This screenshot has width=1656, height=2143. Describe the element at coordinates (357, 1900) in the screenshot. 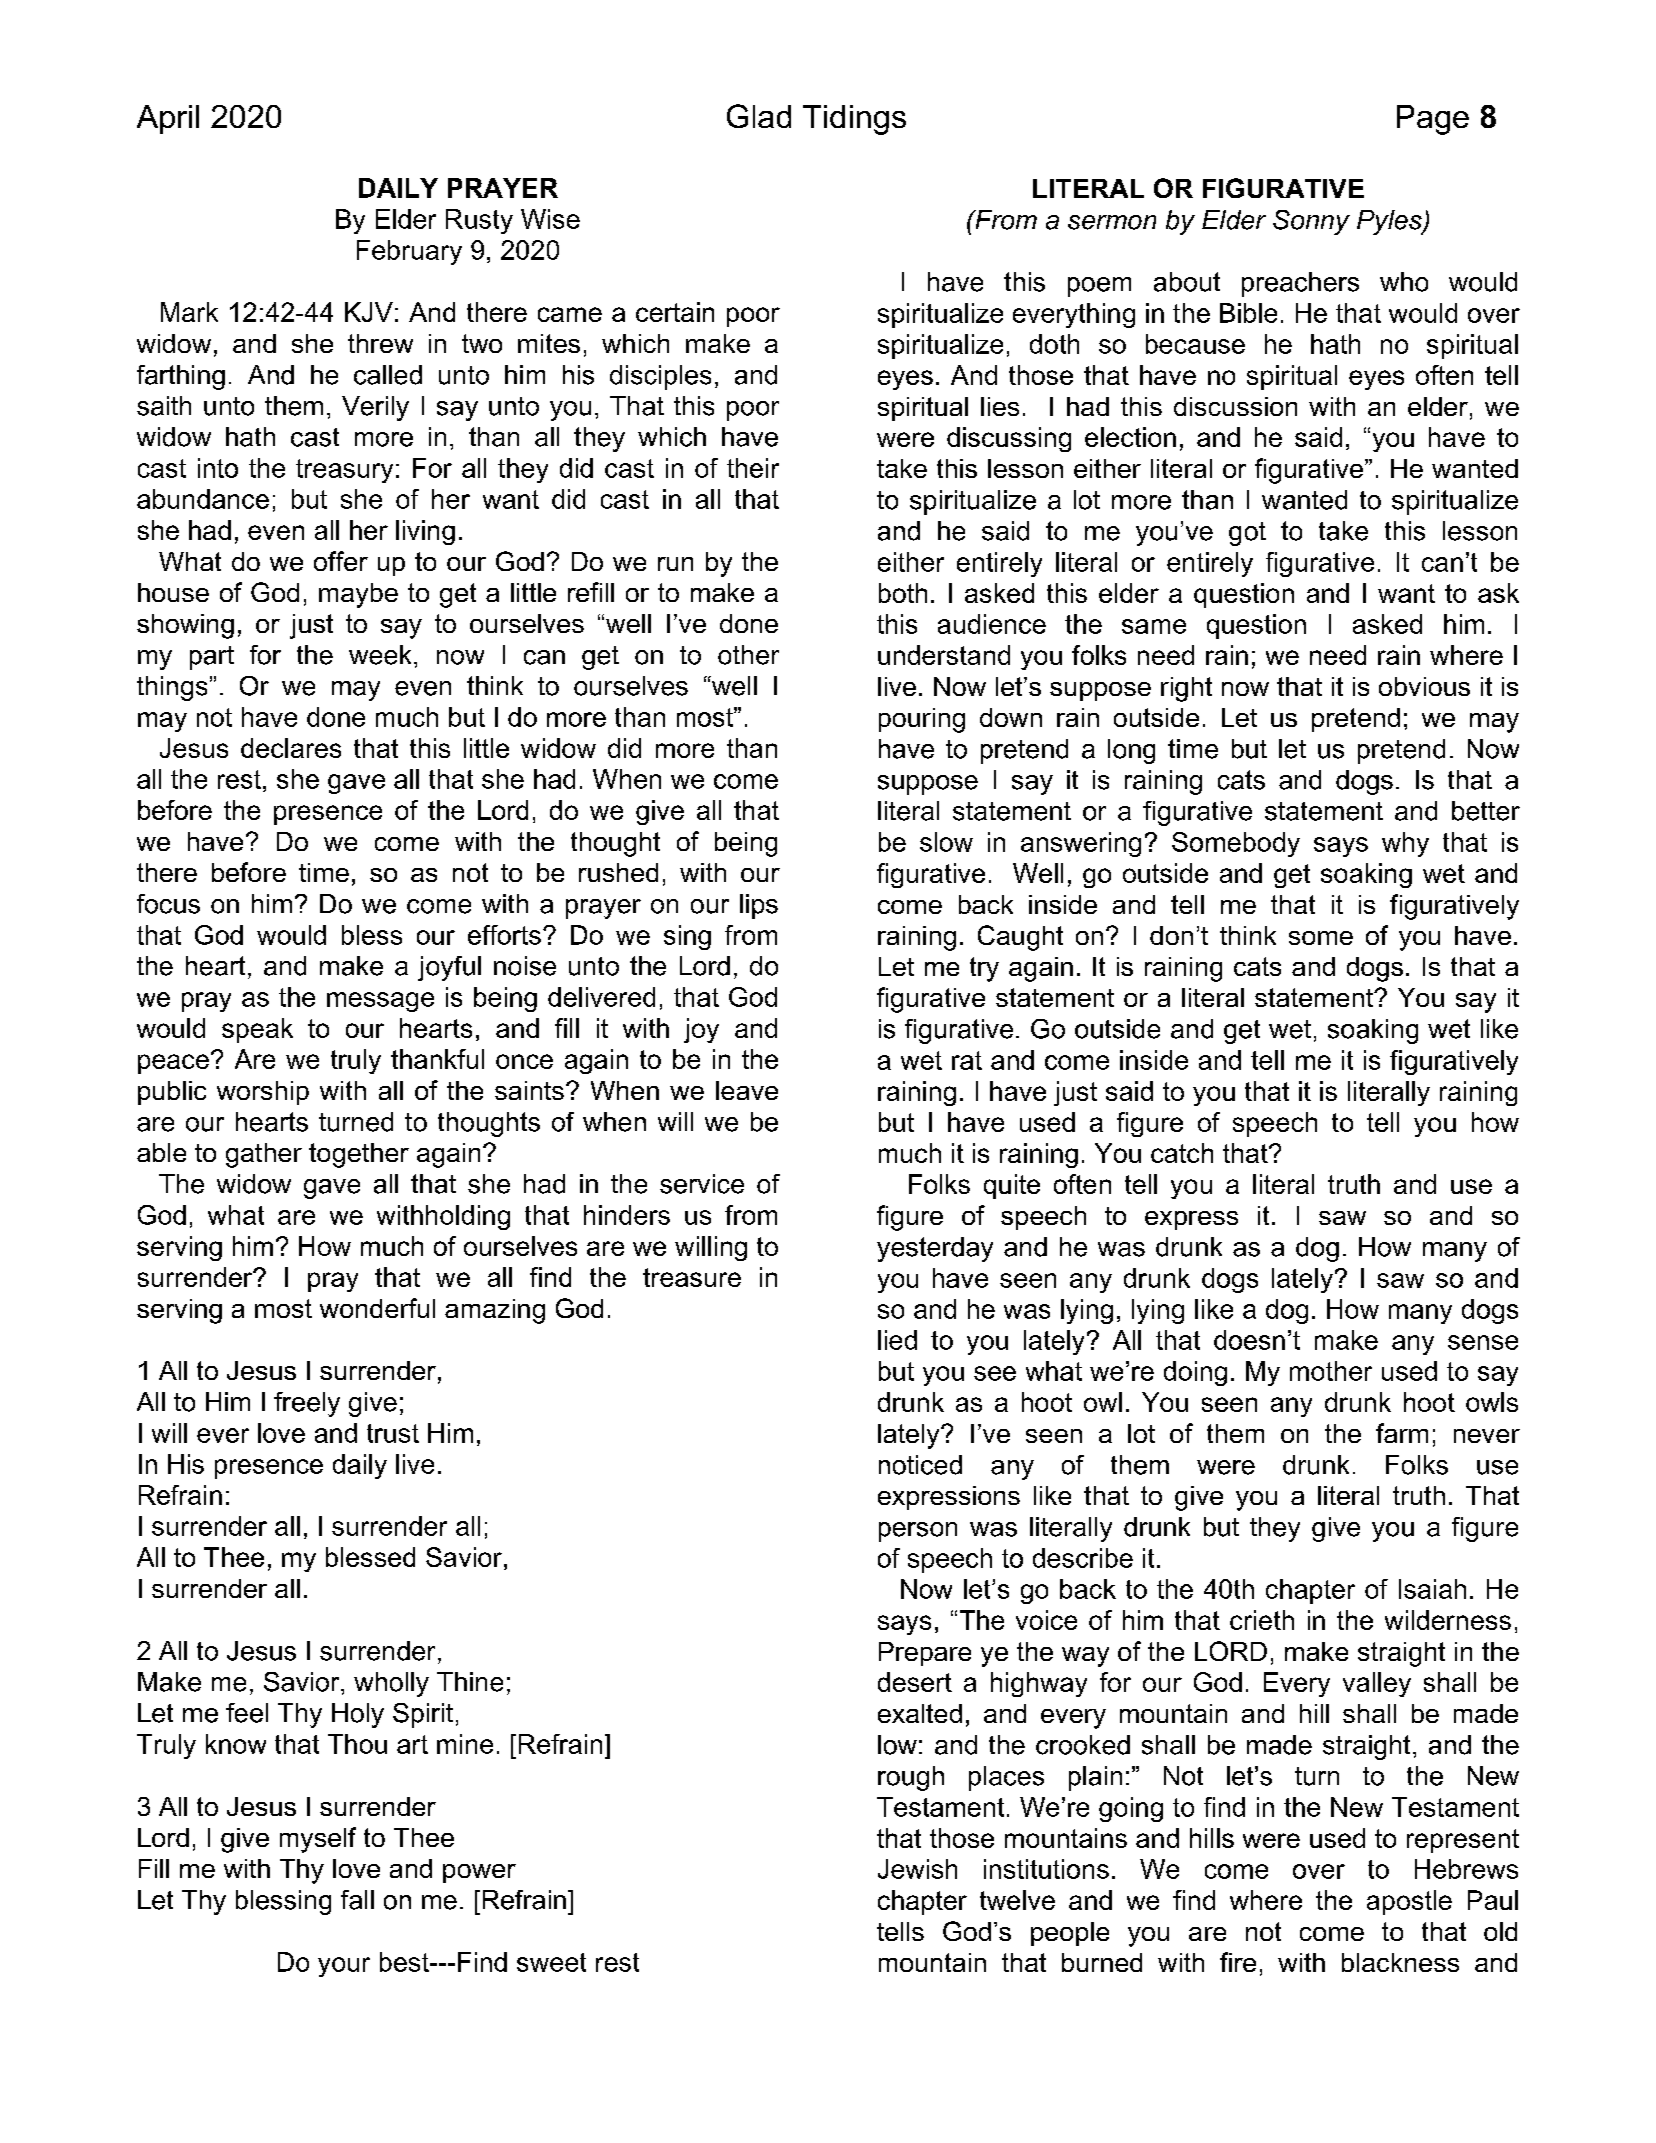

I see `fall` at that location.
